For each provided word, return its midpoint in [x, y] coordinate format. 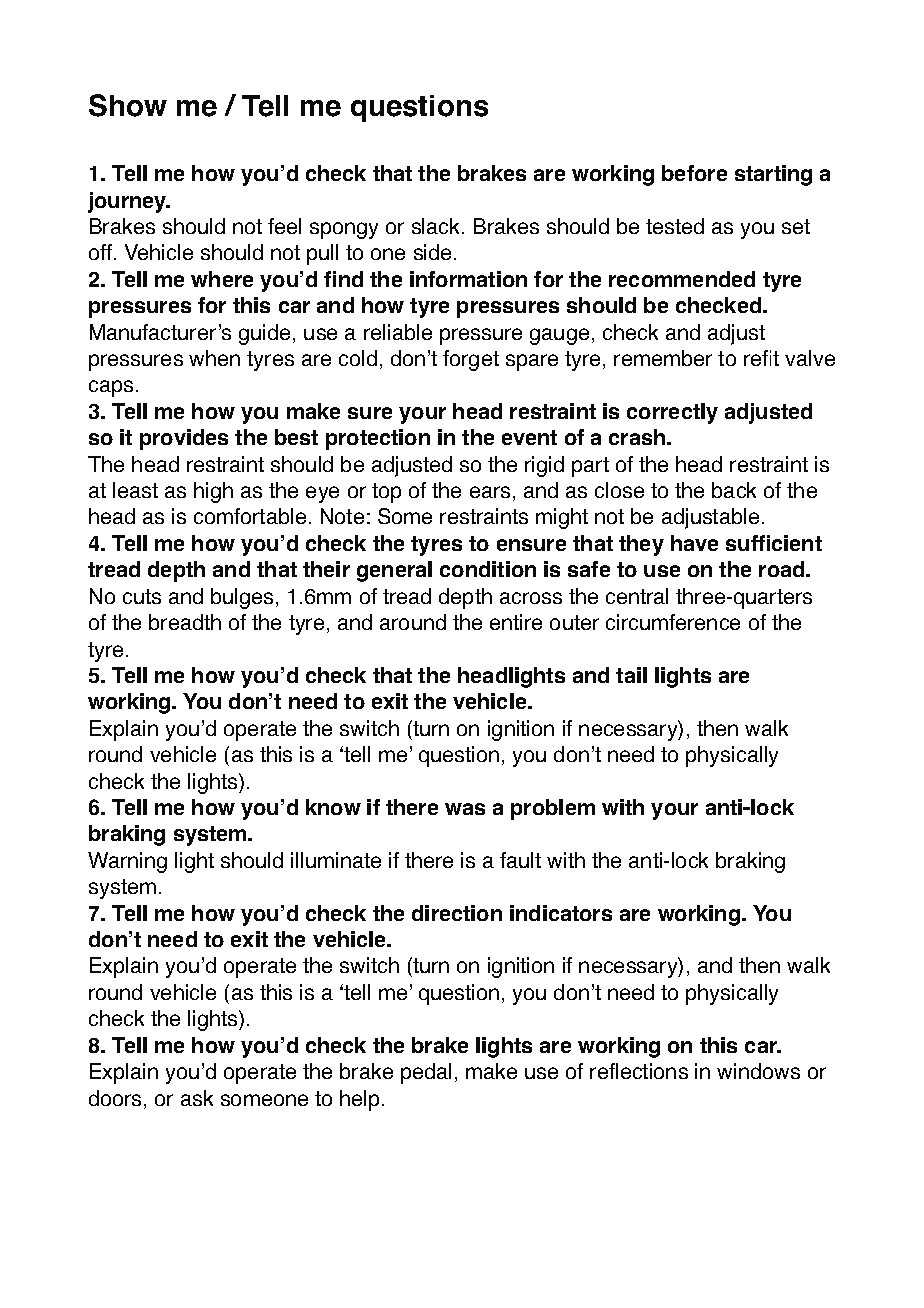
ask [197, 1098]
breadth [185, 622]
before [694, 173]
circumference [673, 622]
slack [437, 226]
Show [128, 105]
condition [488, 569]
